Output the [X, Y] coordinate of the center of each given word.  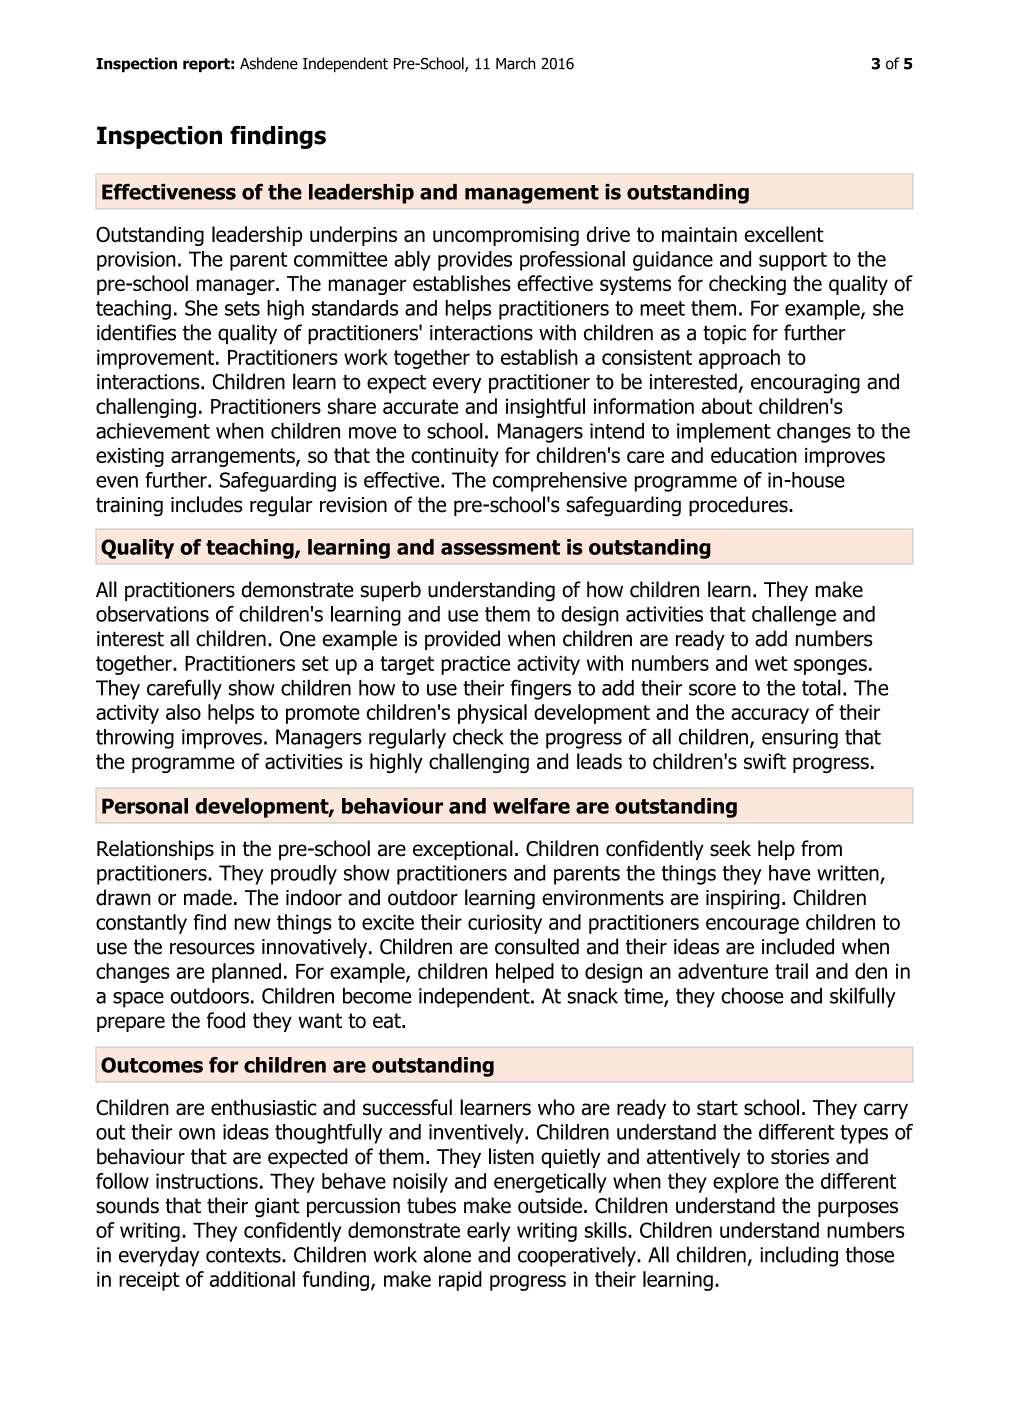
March [515, 63]
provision [136, 261]
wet [771, 663]
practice [475, 665]
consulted [537, 946]
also [183, 712]
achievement [153, 431]
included [798, 946]
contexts [244, 1255]
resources [212, 948]
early [488, 1232]
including [799, 1256]
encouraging [805, 384]
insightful [545, 408]
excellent [784, 234]
